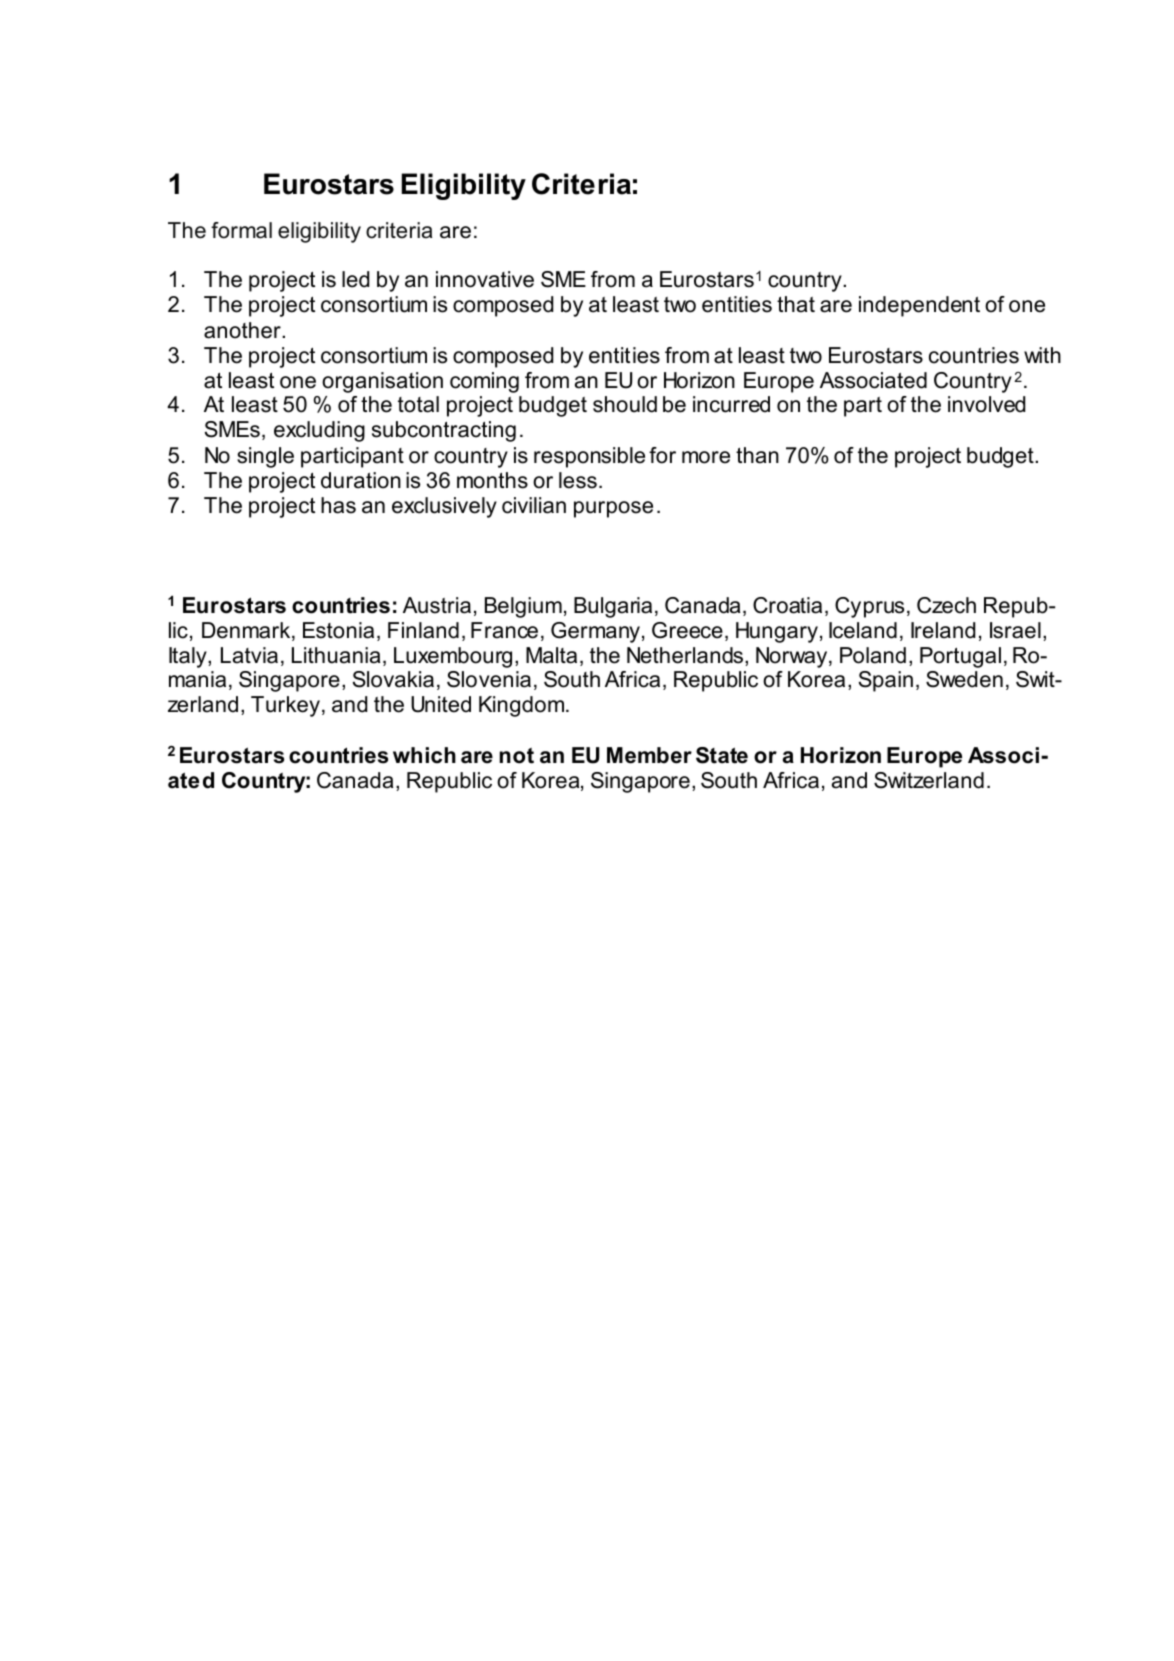 The height and width of the document is (1661, 1174). I want to click on purpose, so click(613, 509).
